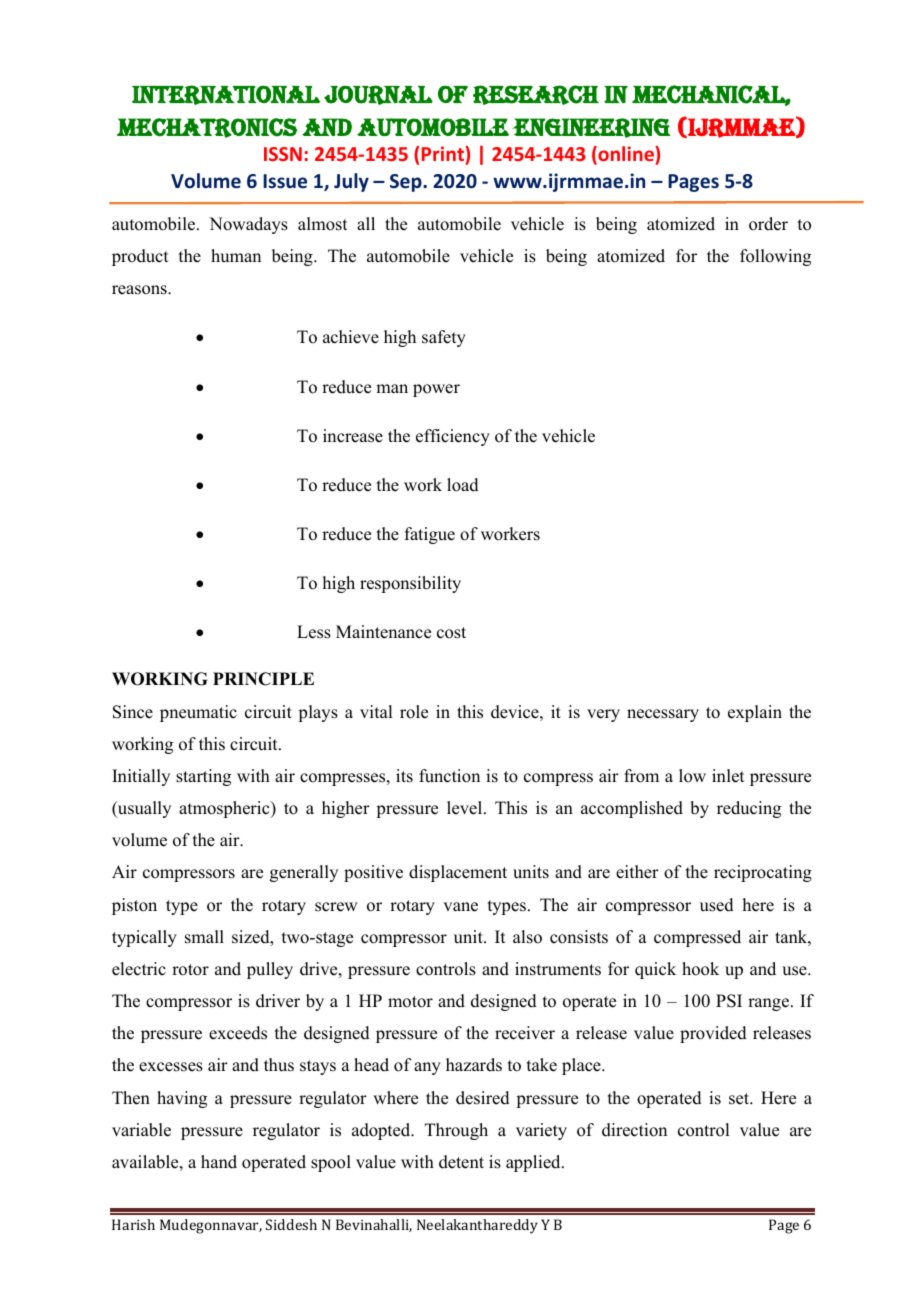 This image has height=1308, width=924. I want to click on PRINCIPLE, so click(263, 679).
